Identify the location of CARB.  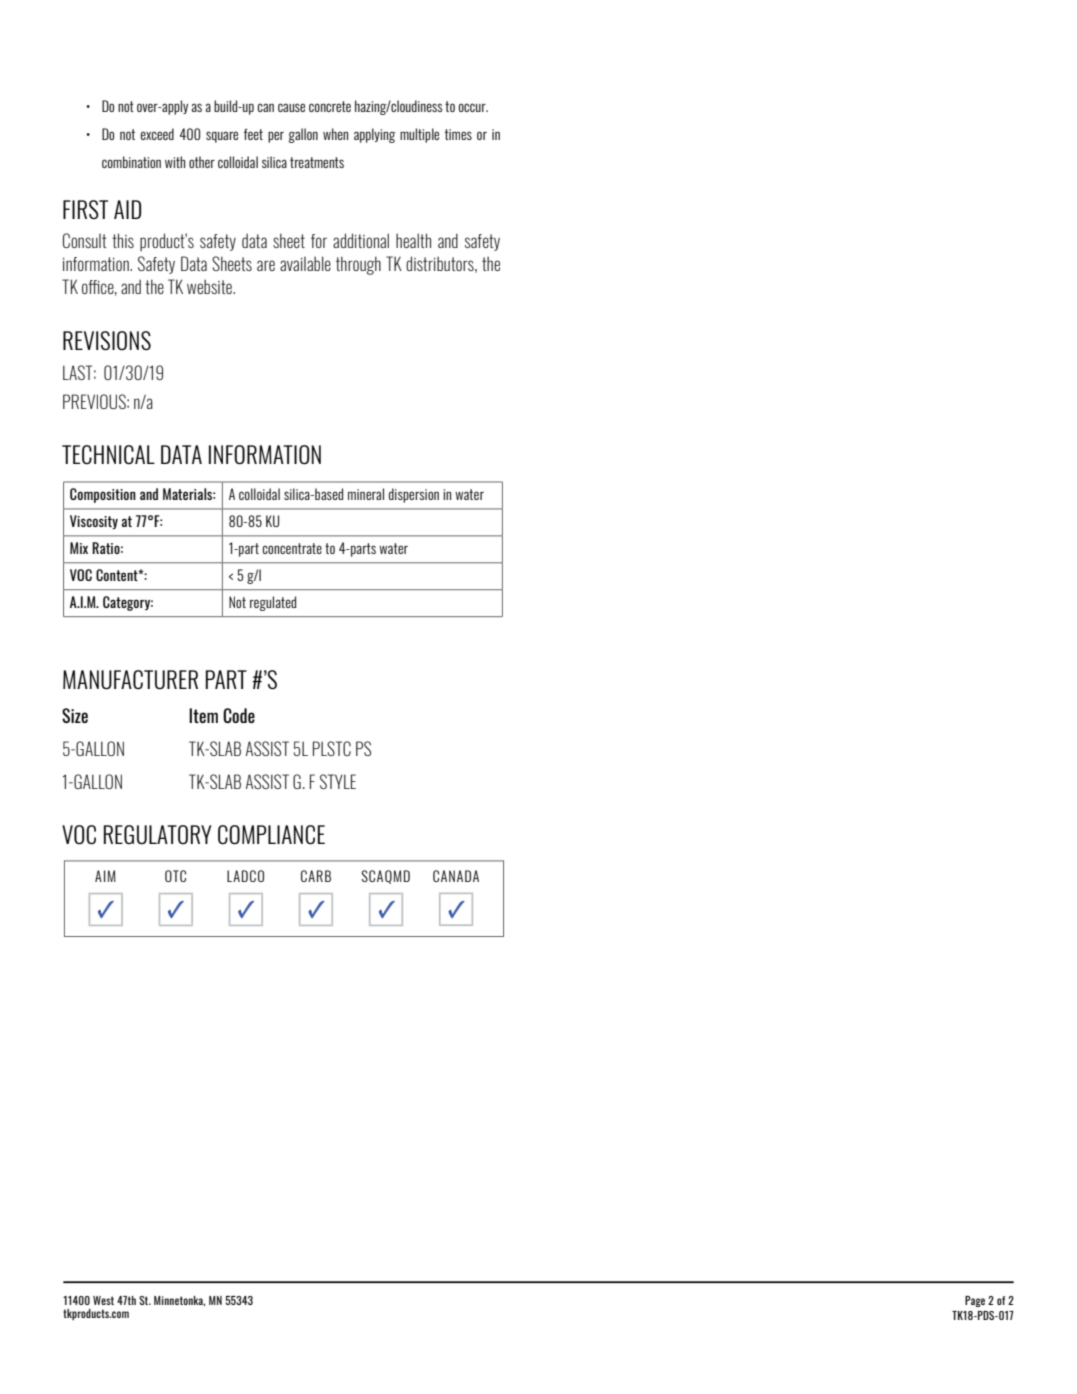
(316, 876).
